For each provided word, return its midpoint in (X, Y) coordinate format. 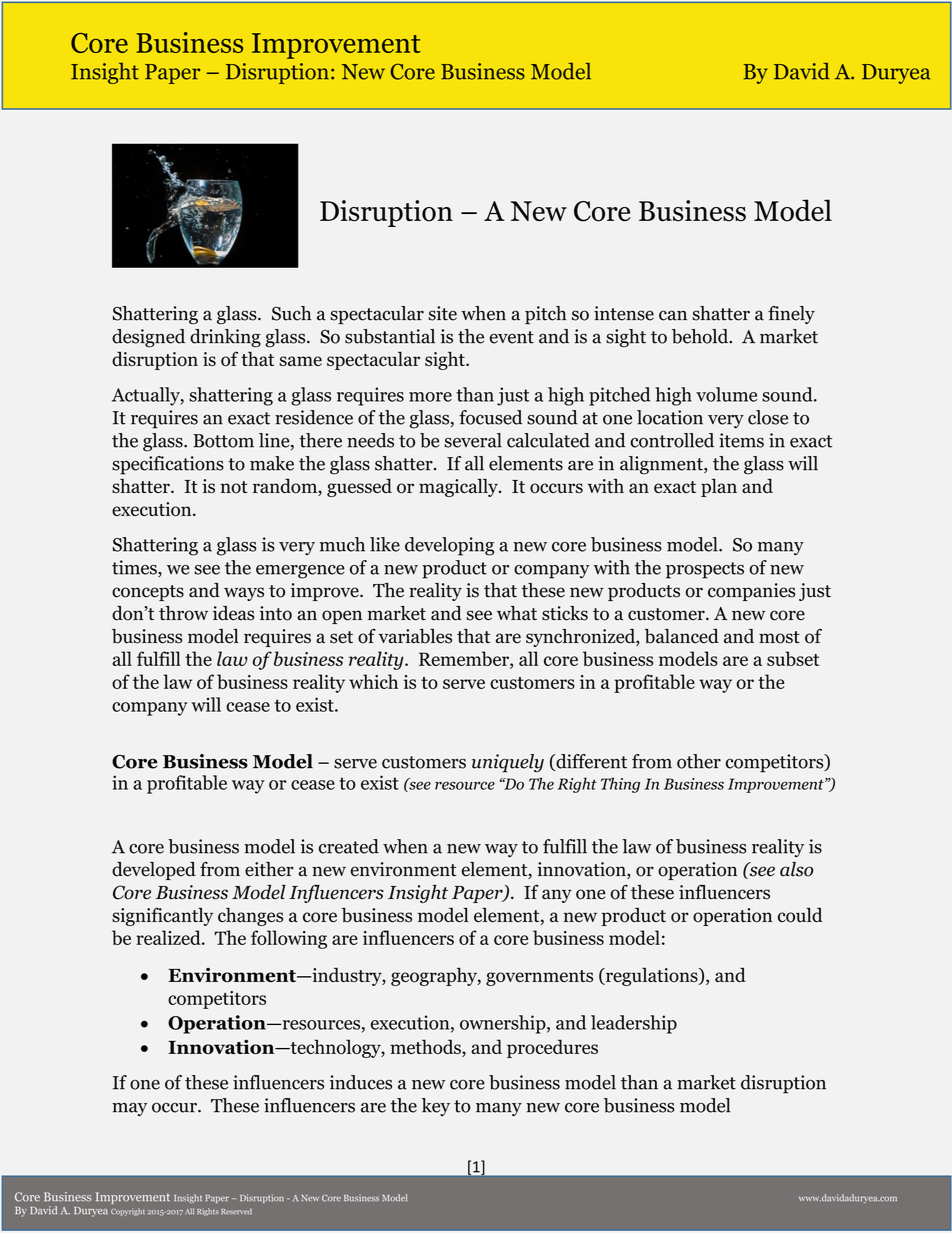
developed (154, 871)
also (796, 869)
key (436, 1107)
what (517, 613)
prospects (705, 570)
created (349, 846)
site (442, 313)
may (129, 1109)
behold (701, 336)
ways (244, 594)
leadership (634, 1024)
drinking (225, 338)
